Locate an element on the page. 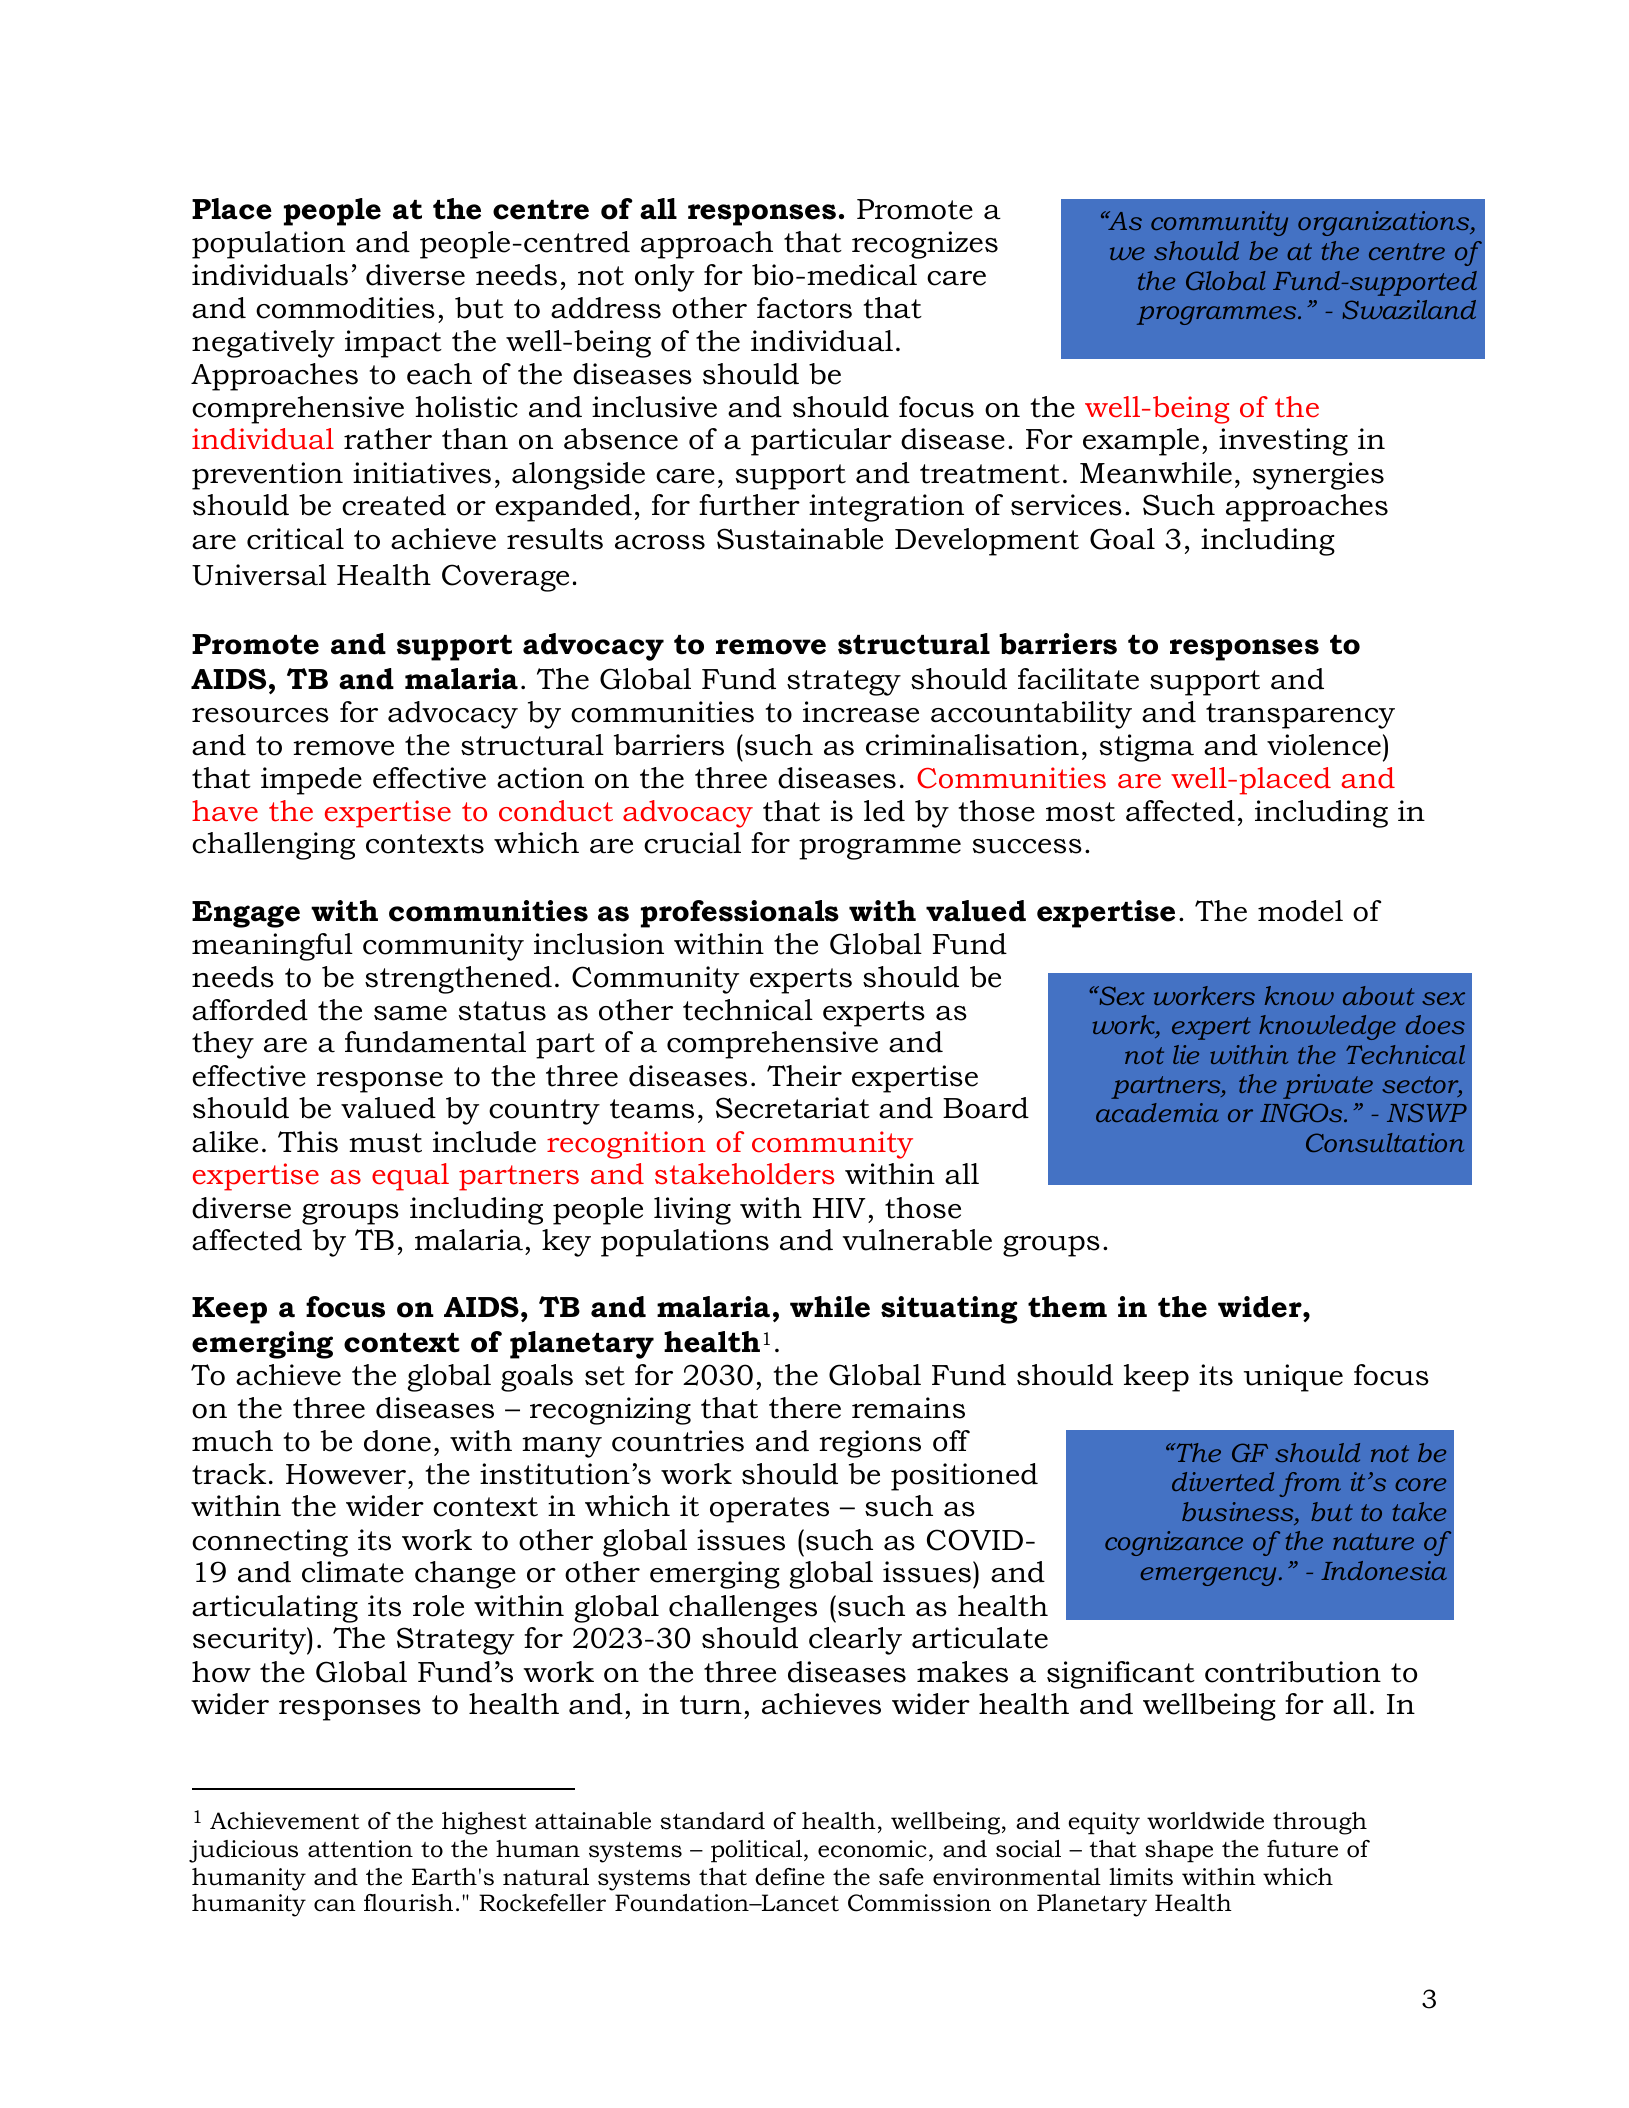 The image size is (1629, 2108). violence is located at coordinates (1324, 745).
